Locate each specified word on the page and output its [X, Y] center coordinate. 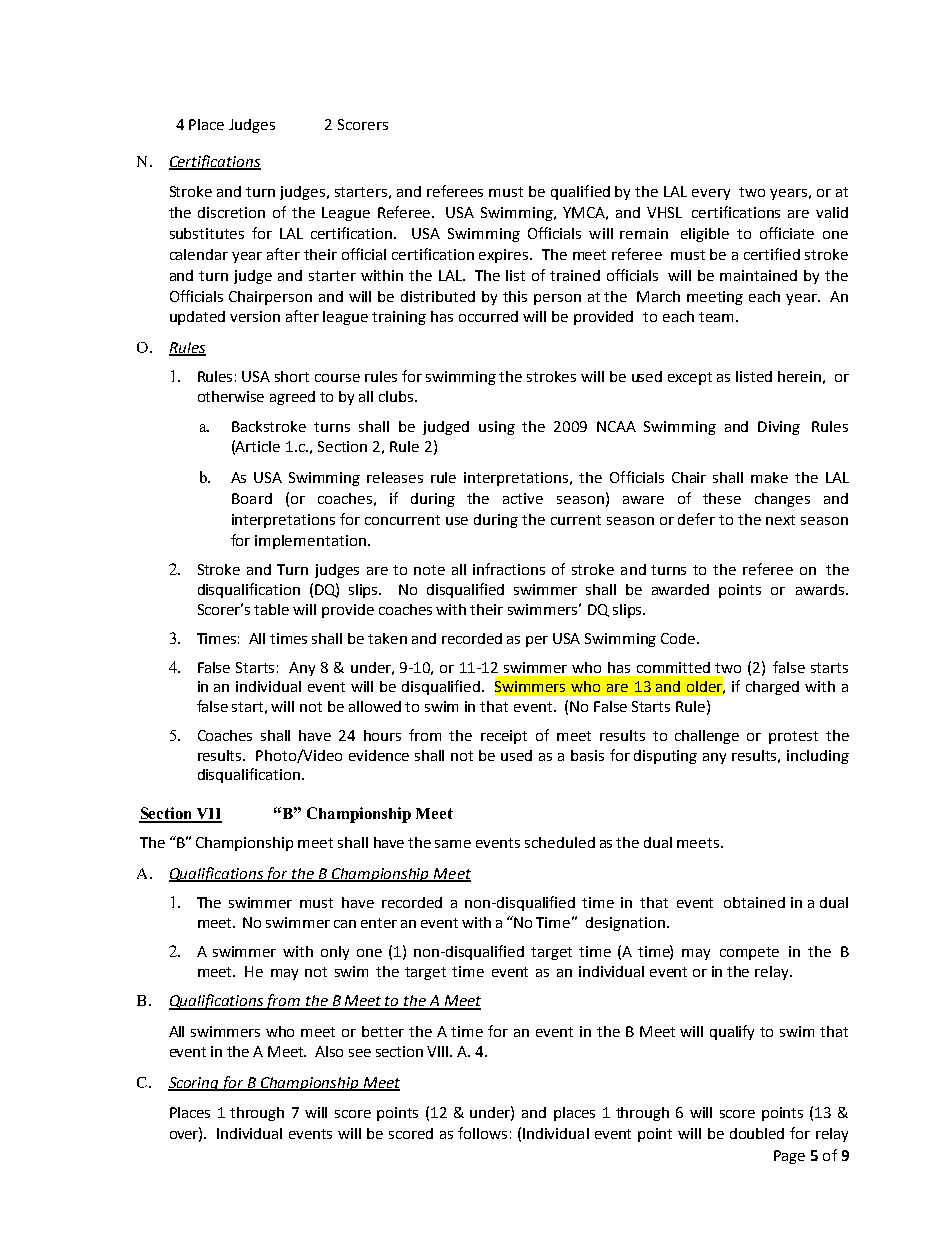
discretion [231, 212]
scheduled [560, 842]
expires [505, 256]
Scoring [194, 1084]
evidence [379, 755]
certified [772, 254]
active [523, 498]
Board [252, 498]
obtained [754, 902]
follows [482, 1133]
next [780, 520]
